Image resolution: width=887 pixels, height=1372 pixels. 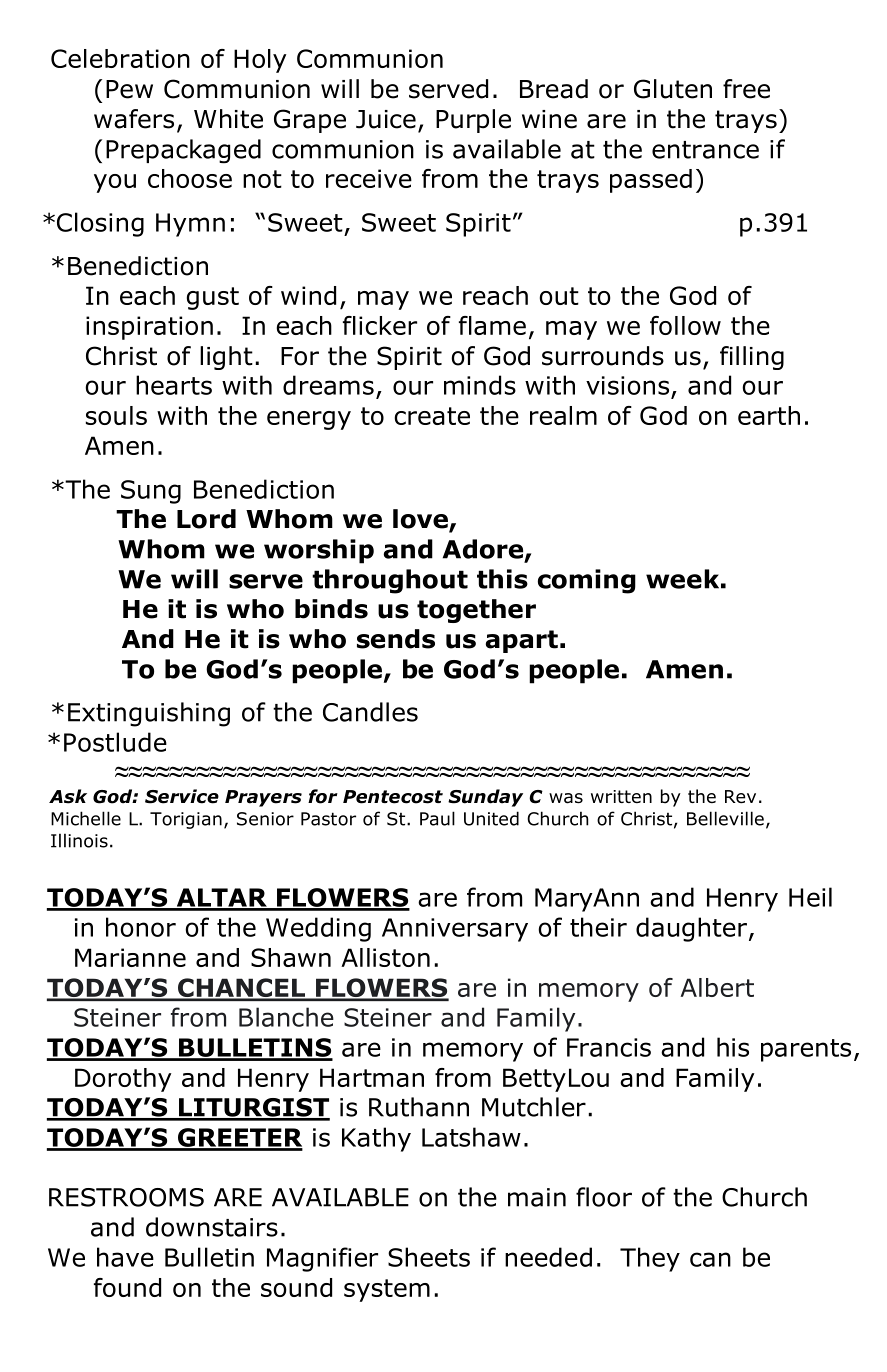 I want to click on Hartman, so click(x=372, y=1077).
